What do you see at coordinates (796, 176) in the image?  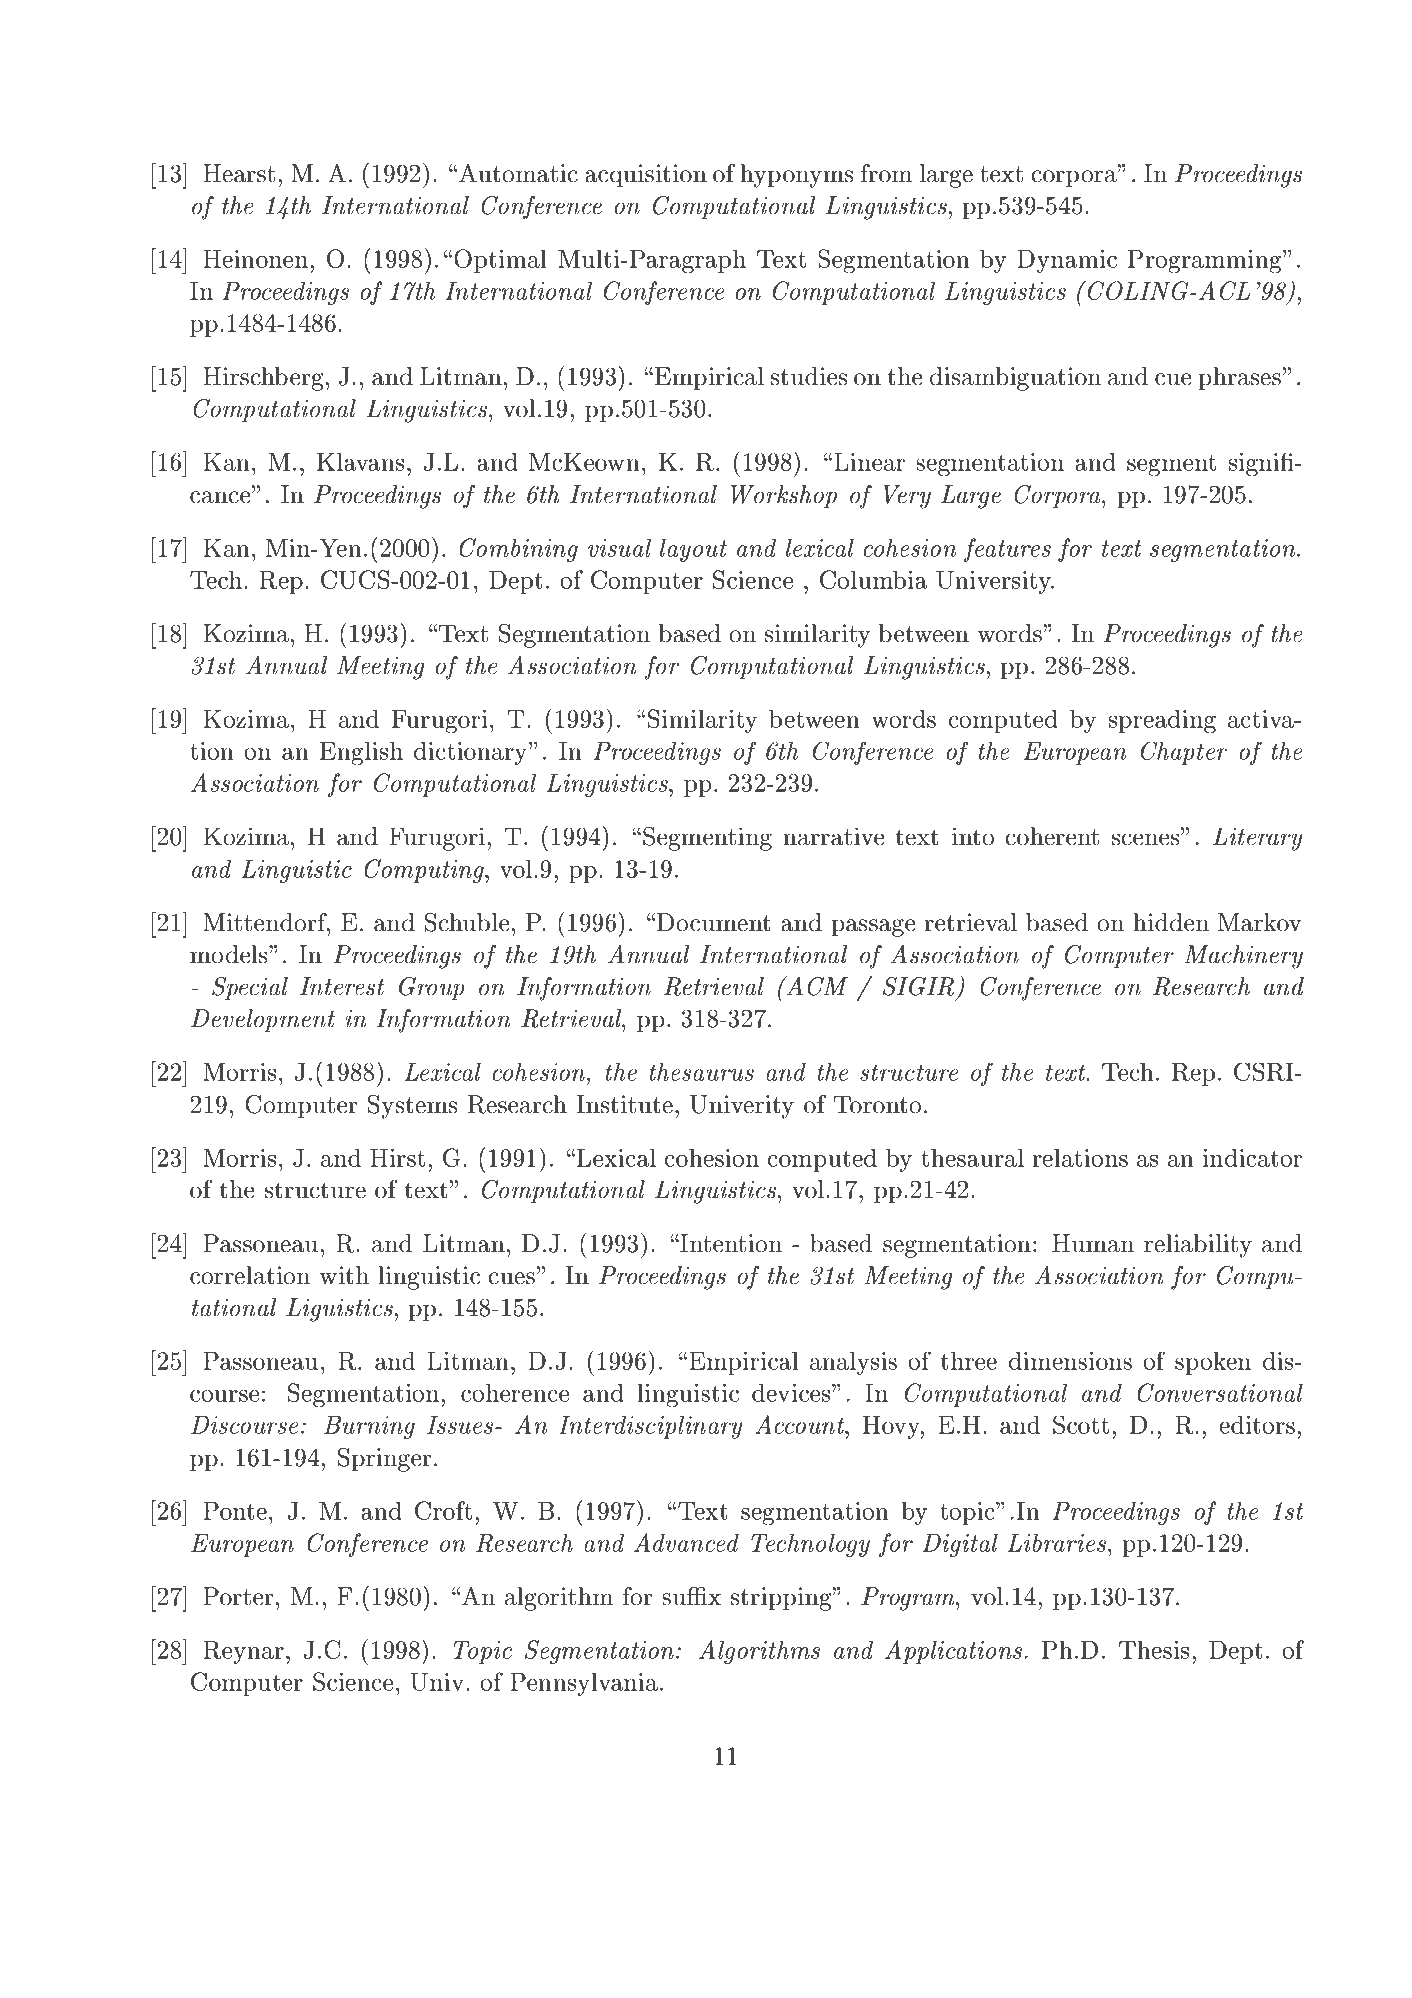 I see `hyponyms` at bounding box center [796, 176].
